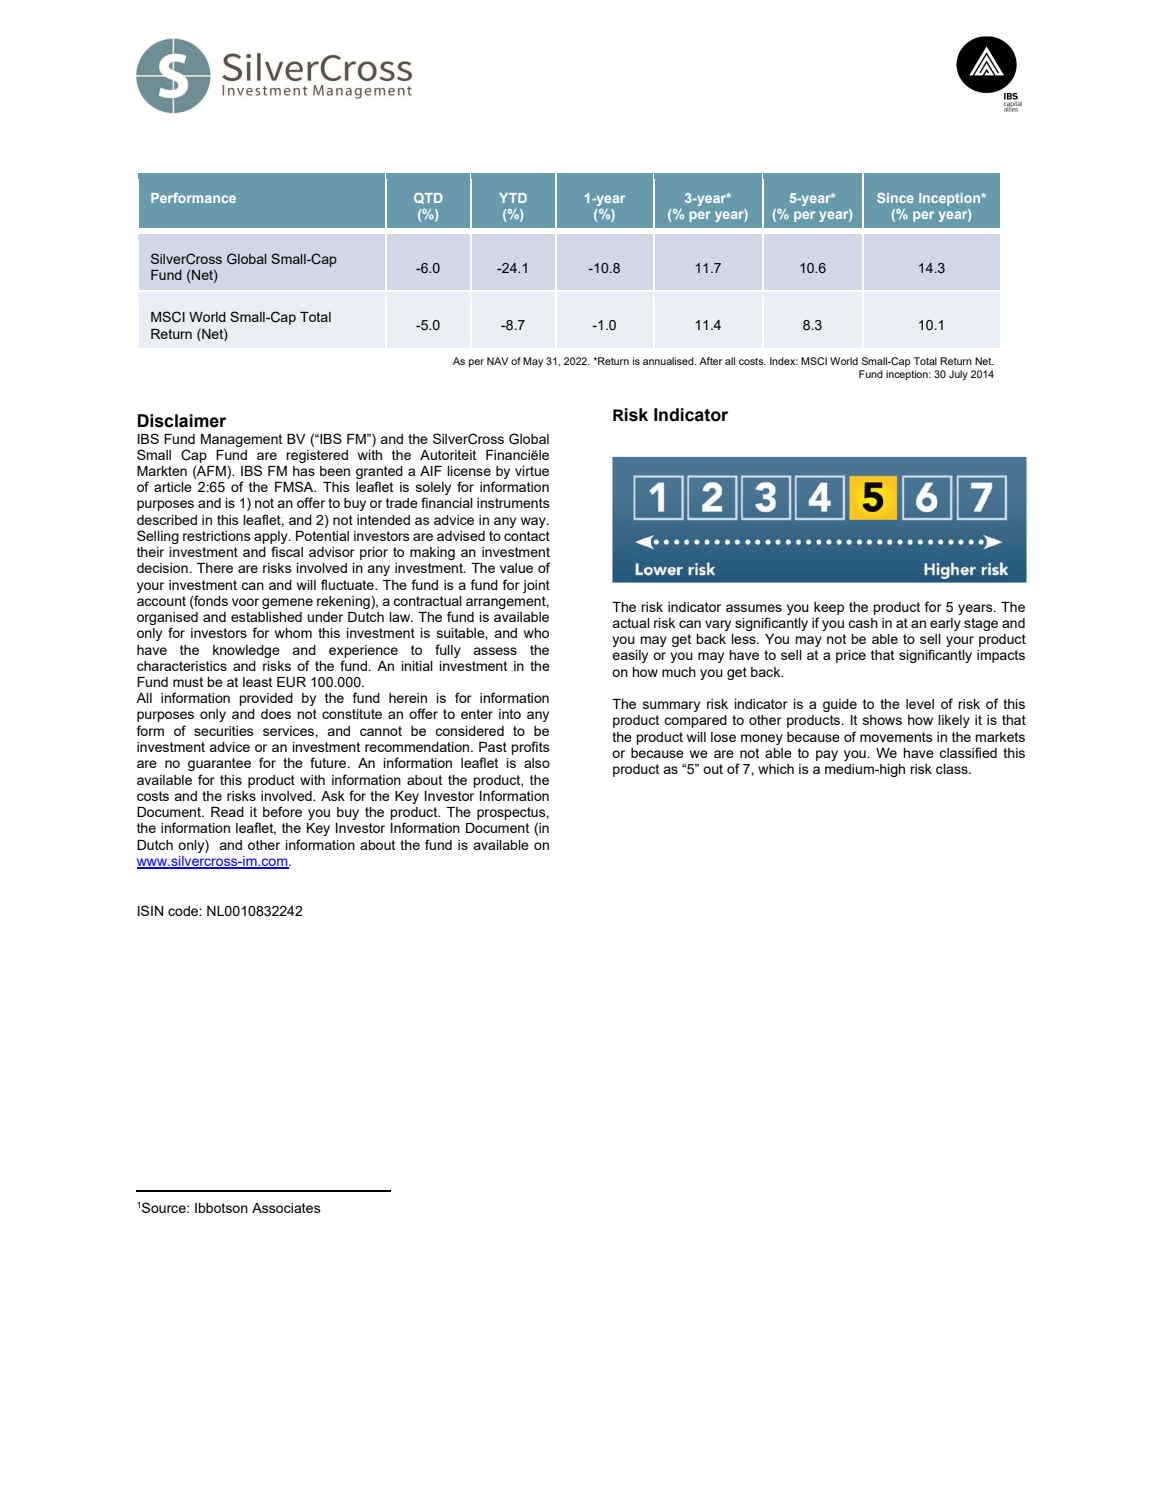 The height and width of the screenshot is (1486, 1149). I want to click on ISIN, so click(150, 910).
